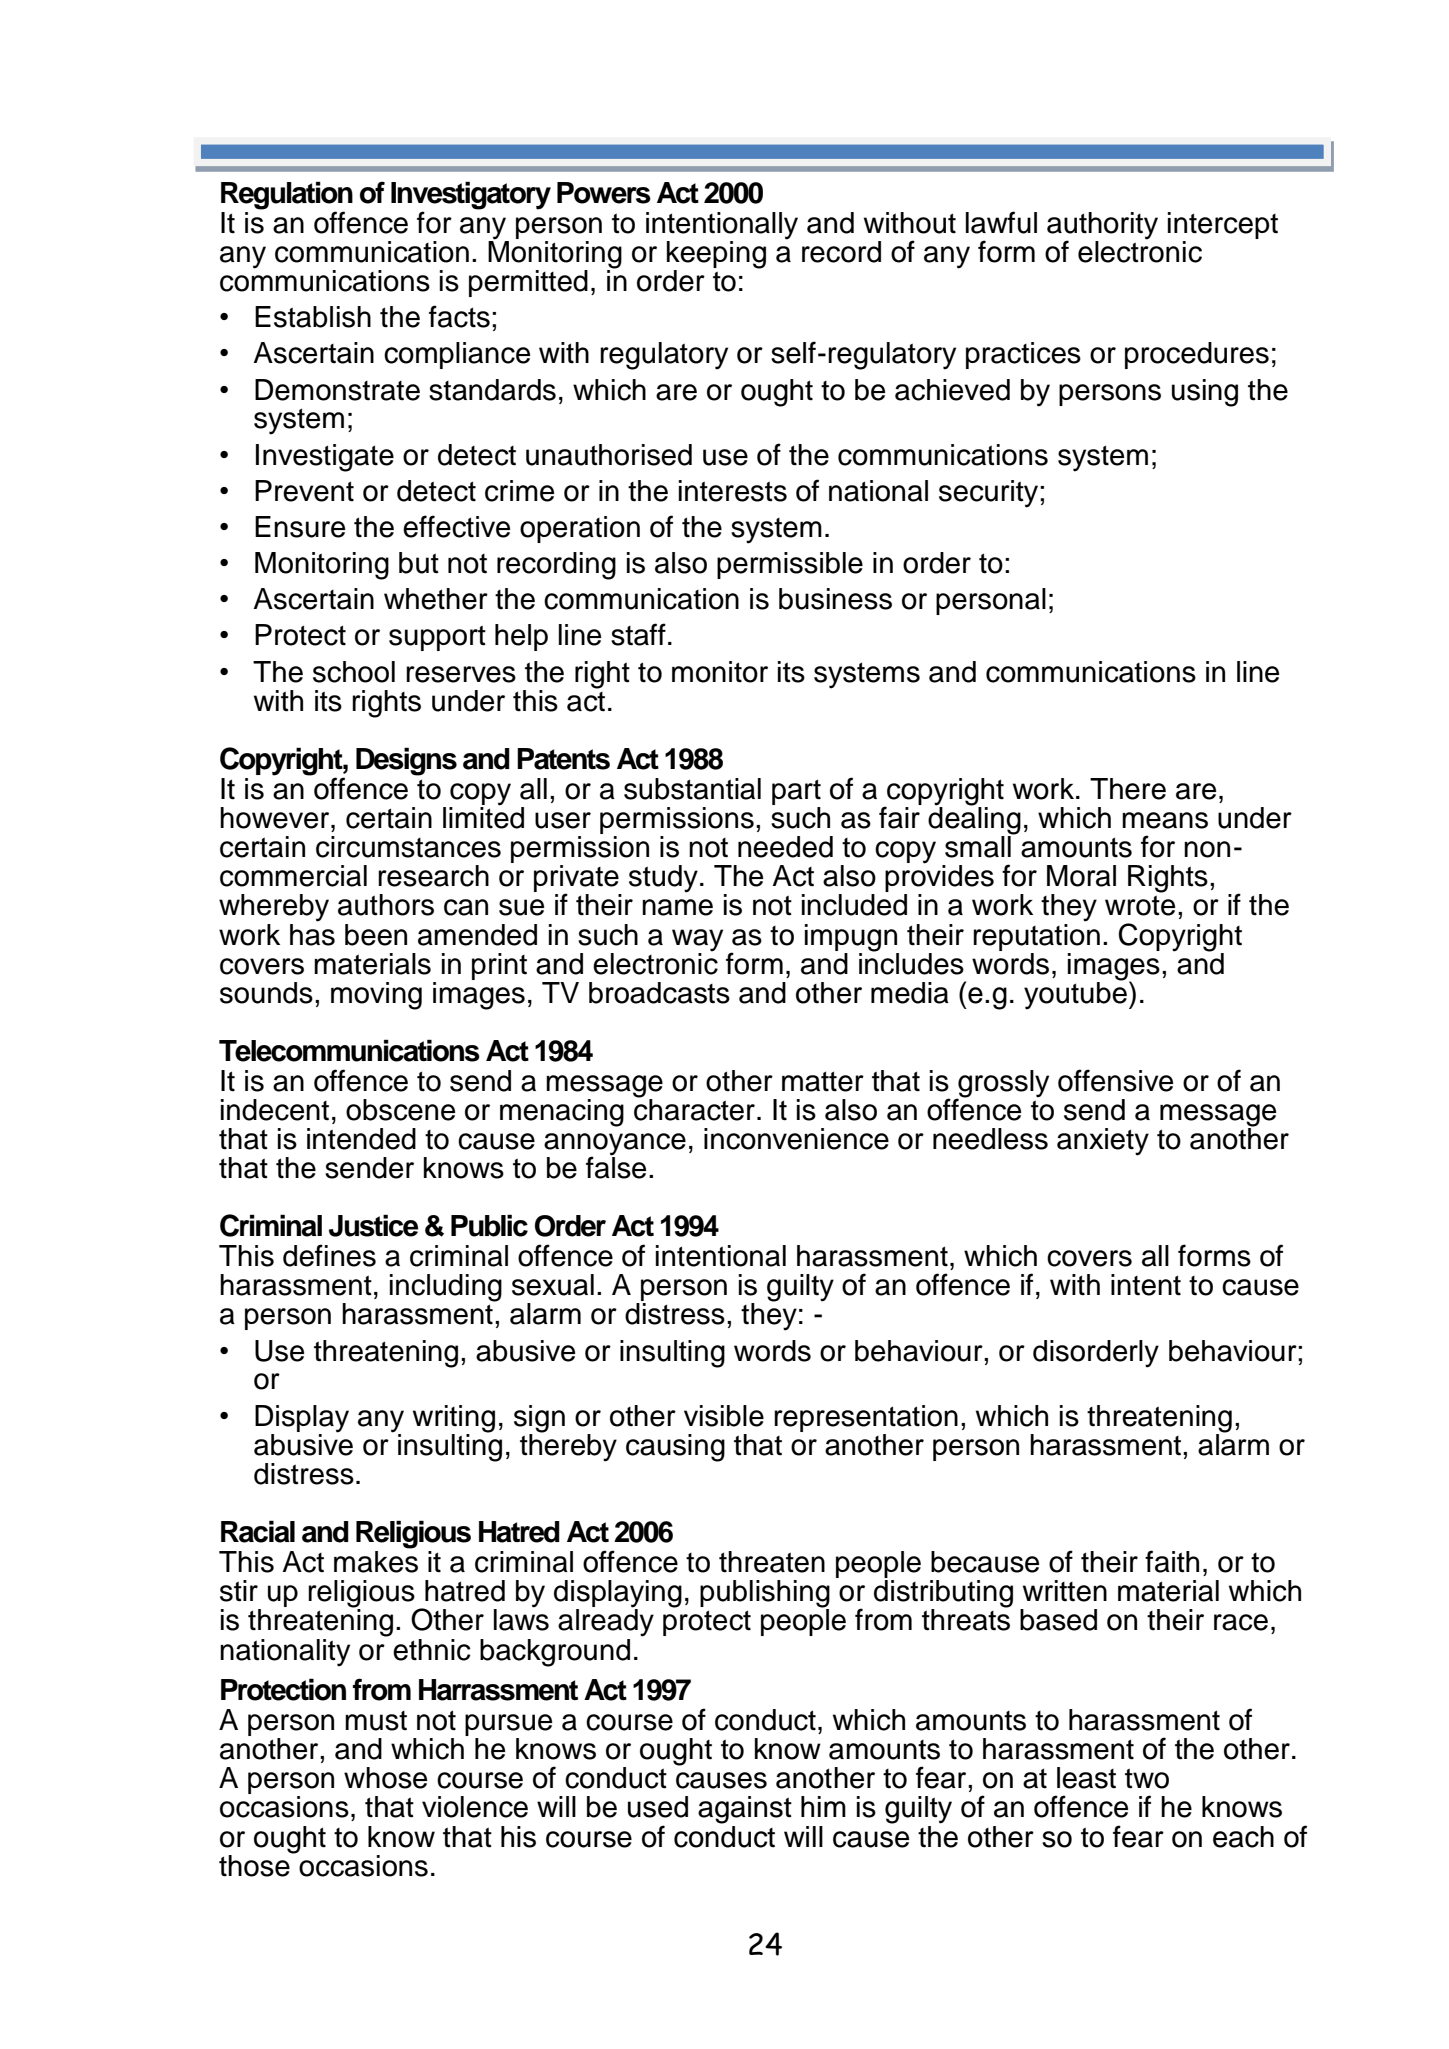 The height and width of the screenshot is (2049, 1449). Describe the element at coordinates (385, 1778) in the screenshot. I see `whose` at that location.
